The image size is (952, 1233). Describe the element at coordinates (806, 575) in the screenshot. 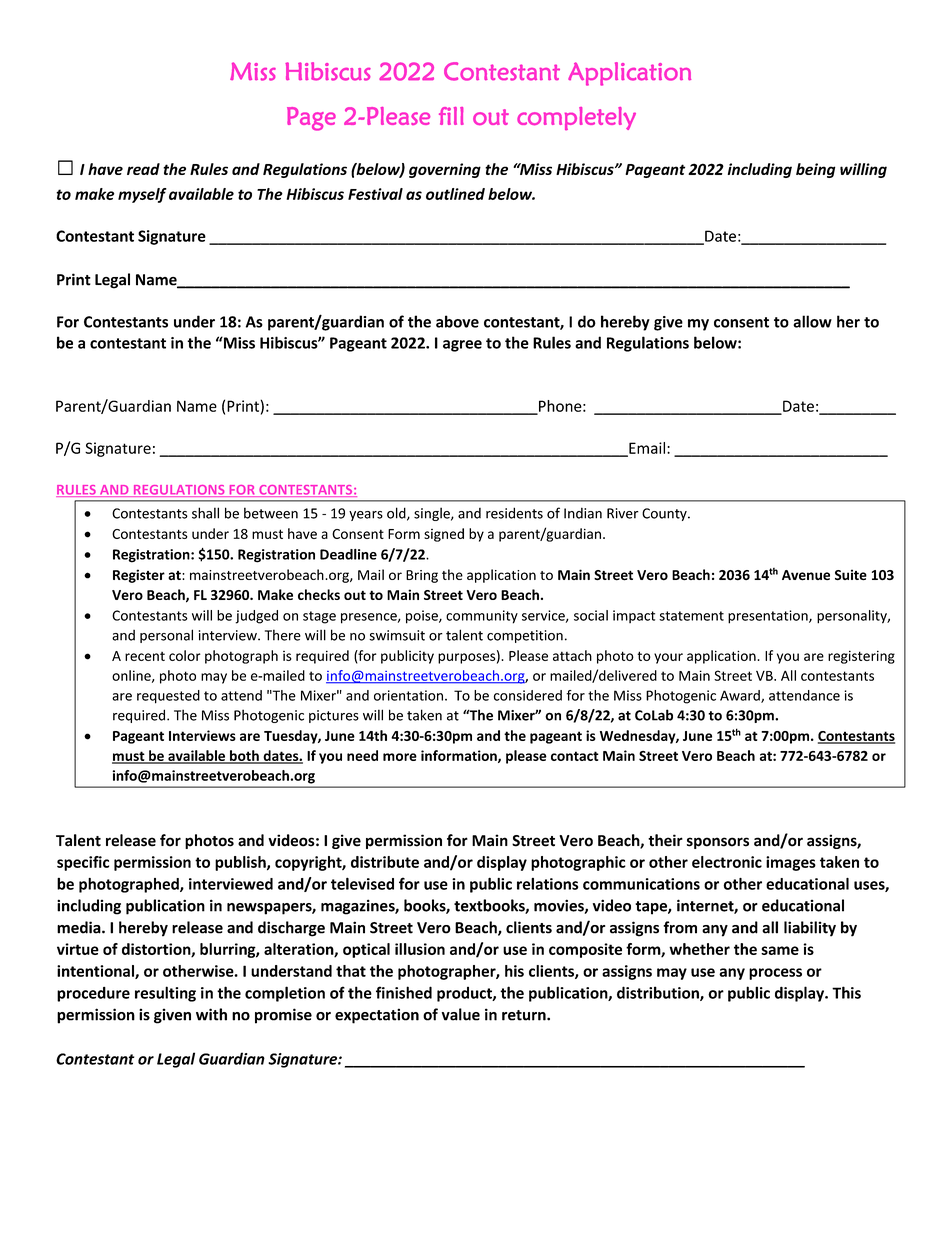

I see `Avenue` at that location.
